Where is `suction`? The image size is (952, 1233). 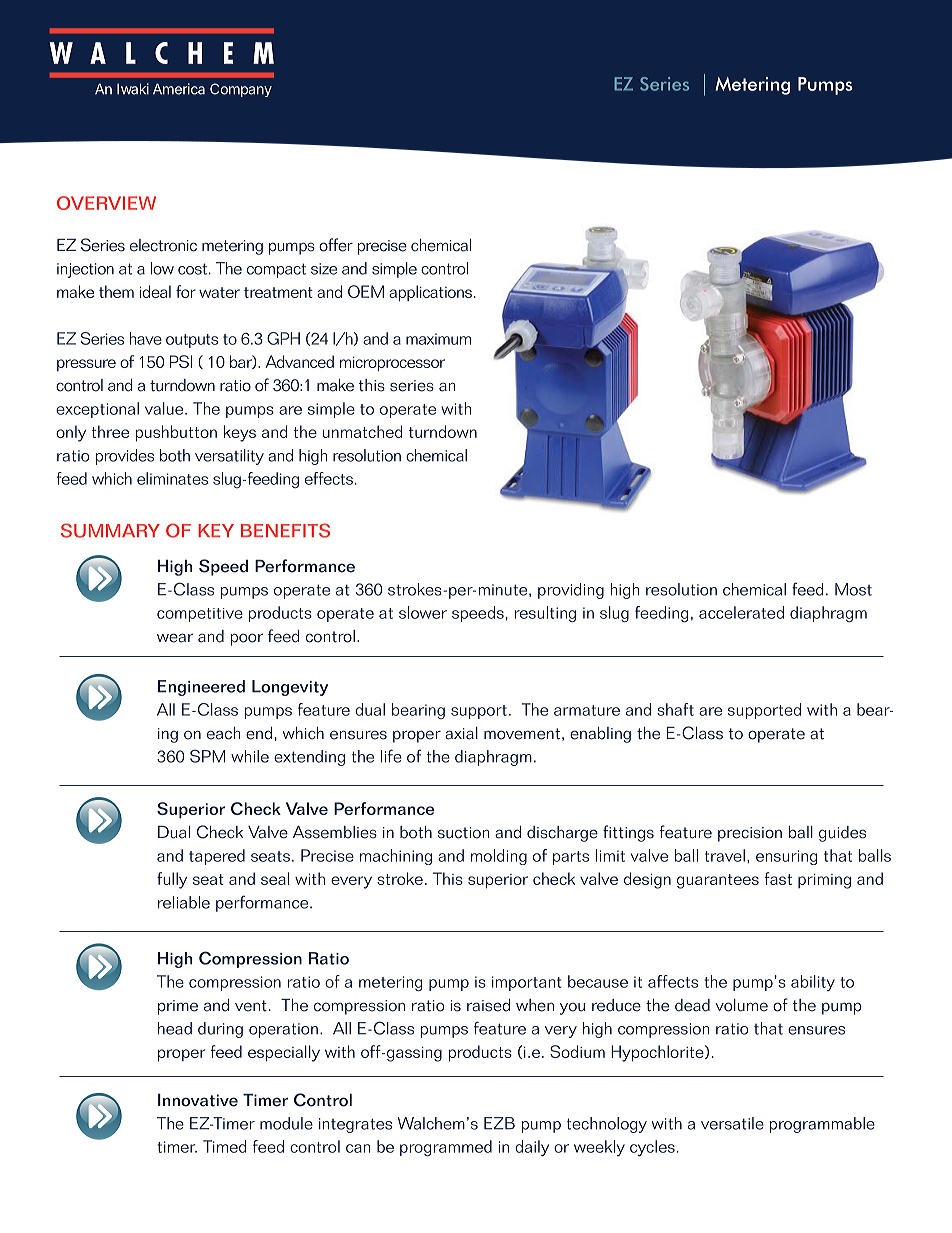 suction is located at coordinates (463, 833).
